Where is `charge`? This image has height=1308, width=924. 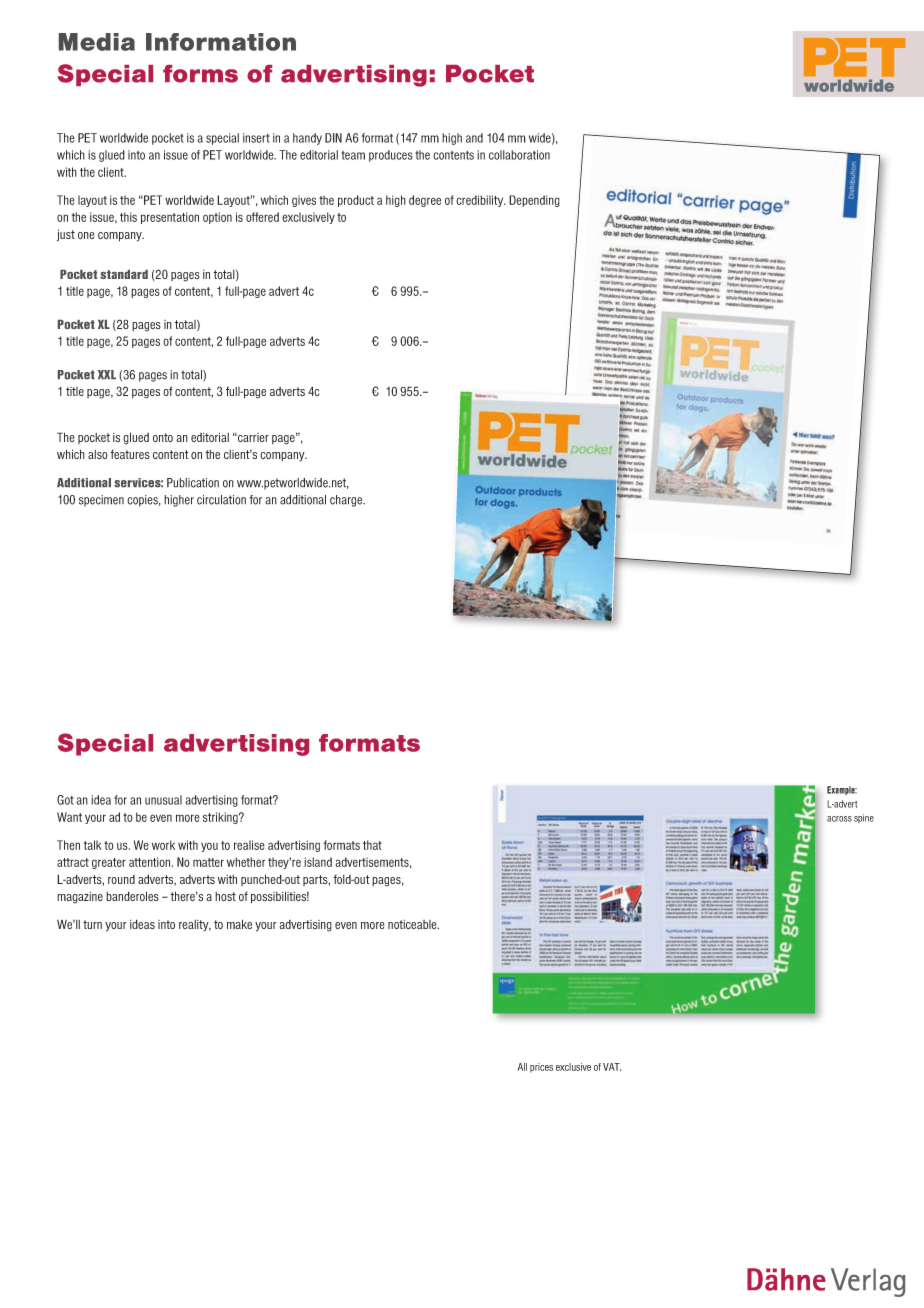 charge is located at coordinates (347, 501).
